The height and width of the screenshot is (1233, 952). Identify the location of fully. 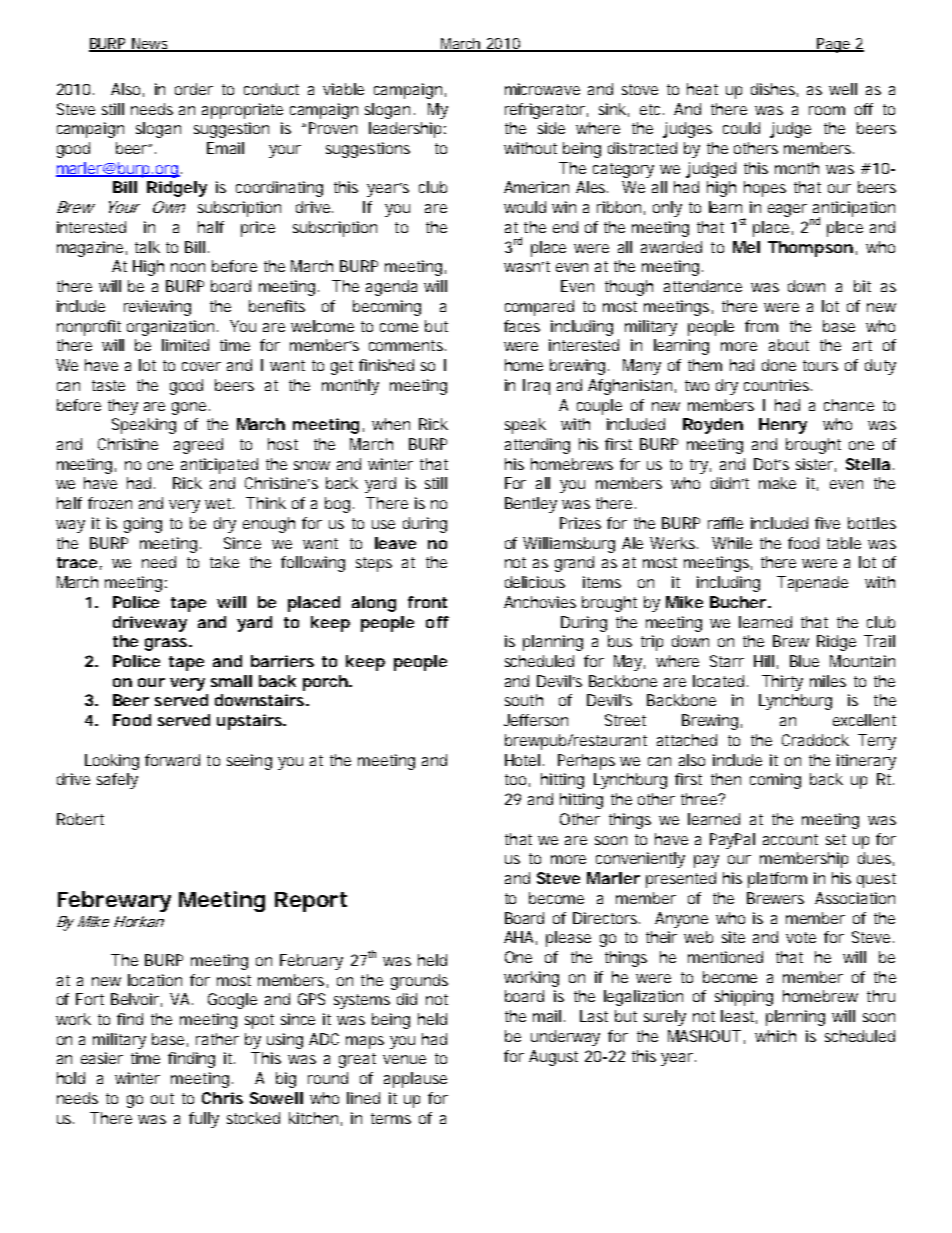
(204, 1120).
